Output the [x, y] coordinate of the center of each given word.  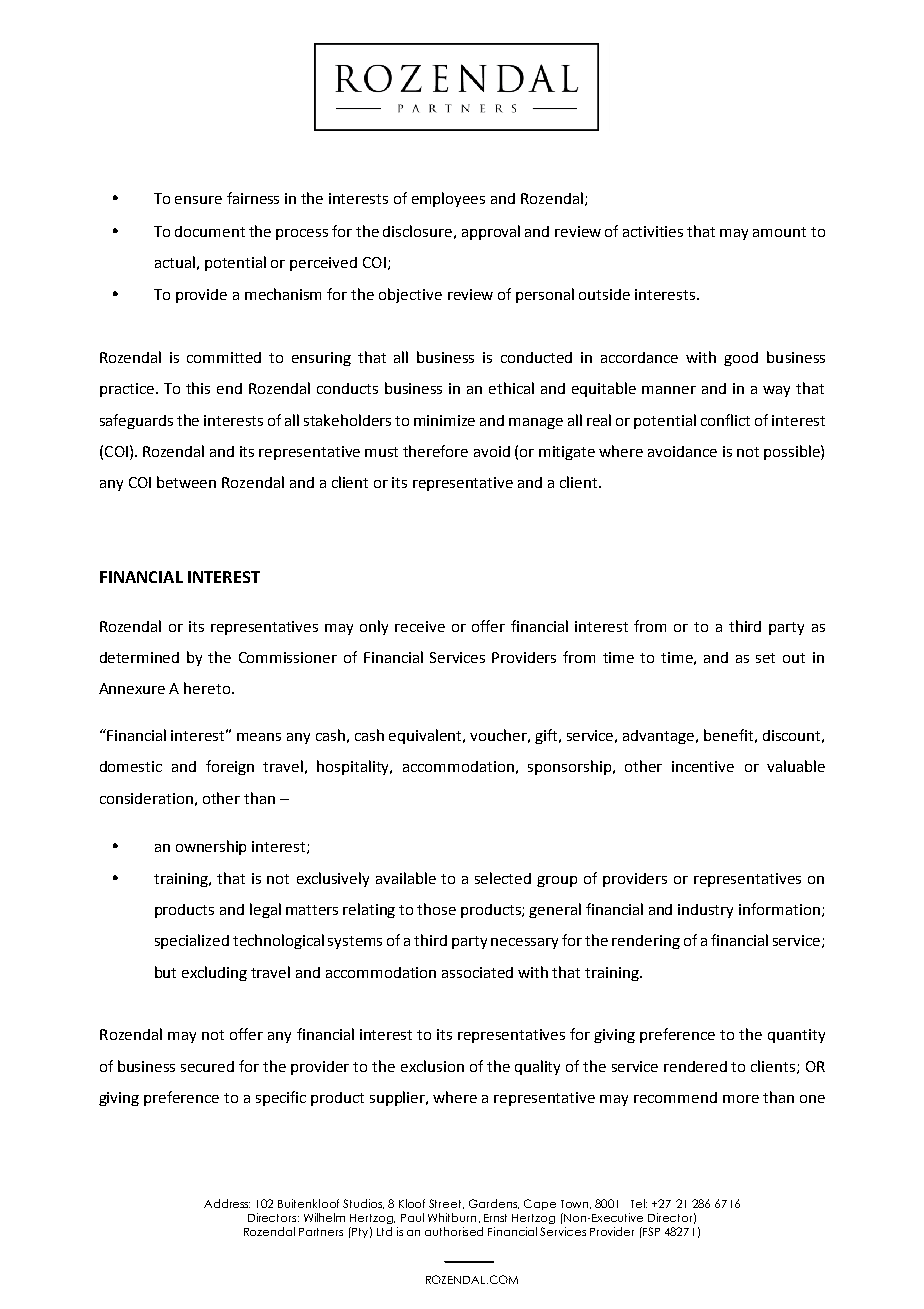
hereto [207, 688]
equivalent [427, 736]
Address [227, 1203]
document [210, 231]
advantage [660, 737]
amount [779, 232]
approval [491, 232]
